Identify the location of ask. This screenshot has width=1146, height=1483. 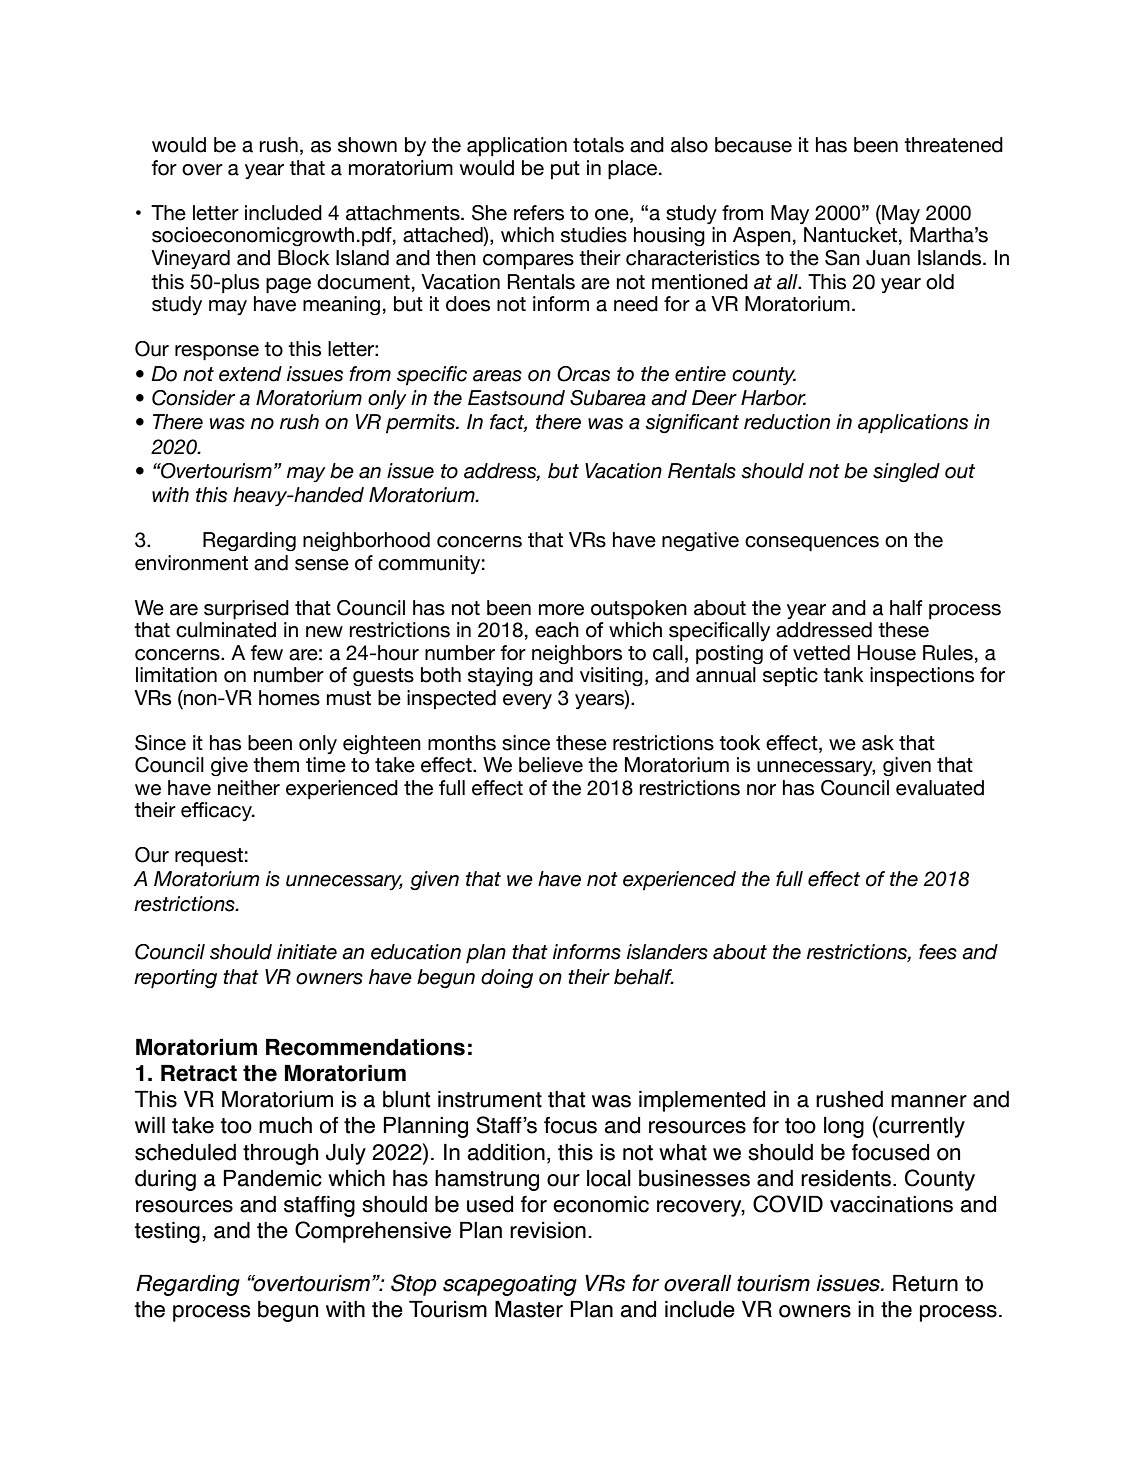
(878, 743).
